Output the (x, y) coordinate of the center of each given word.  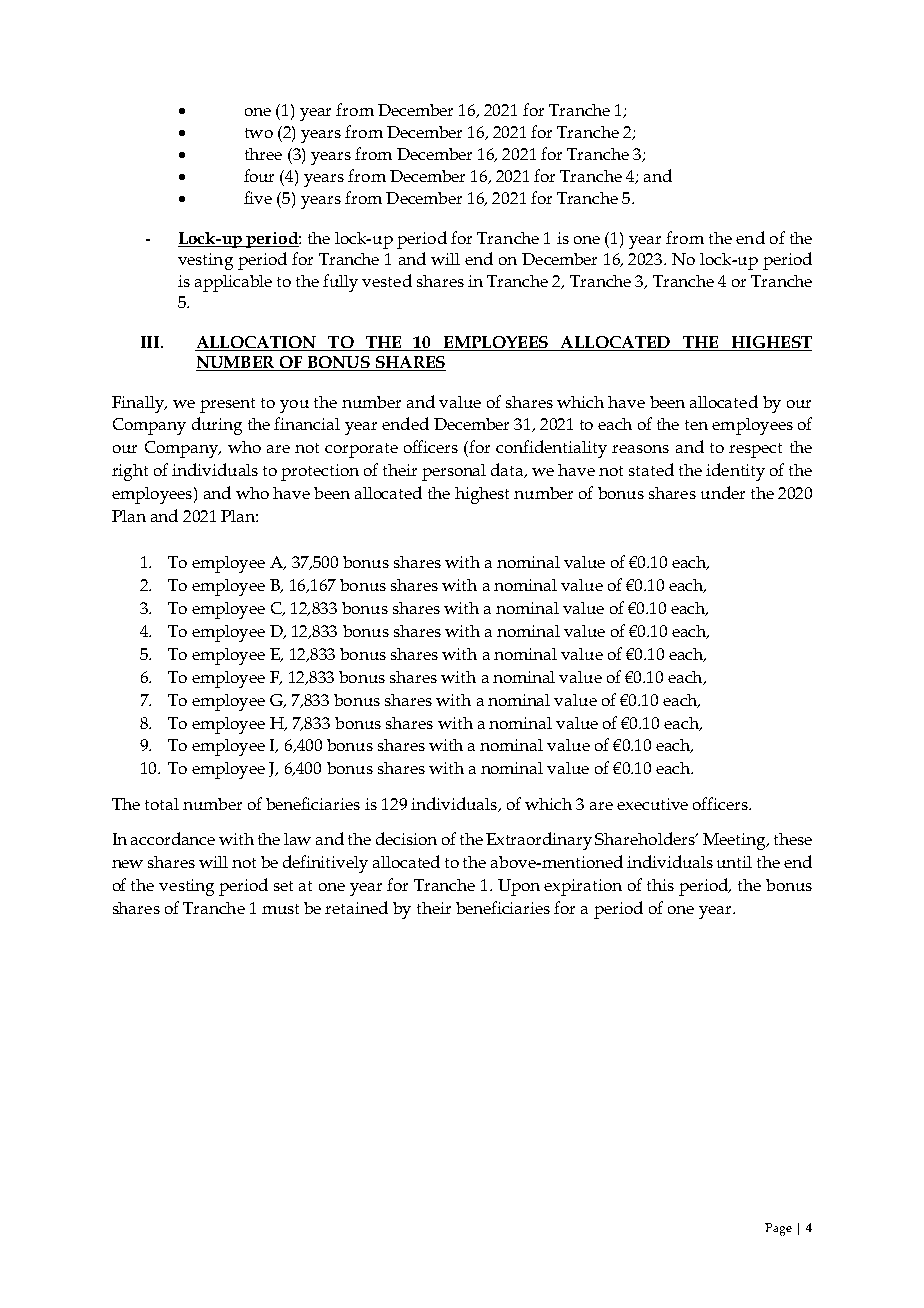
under (723, 492)
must (280, 909)
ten (696, 425)
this (660, 885)
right (130, 472)
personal (454, 472)
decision (406, 838)
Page (778, 1229)
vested (387, 280)
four (259, 175)
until (734, 862)
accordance (173, 838)
